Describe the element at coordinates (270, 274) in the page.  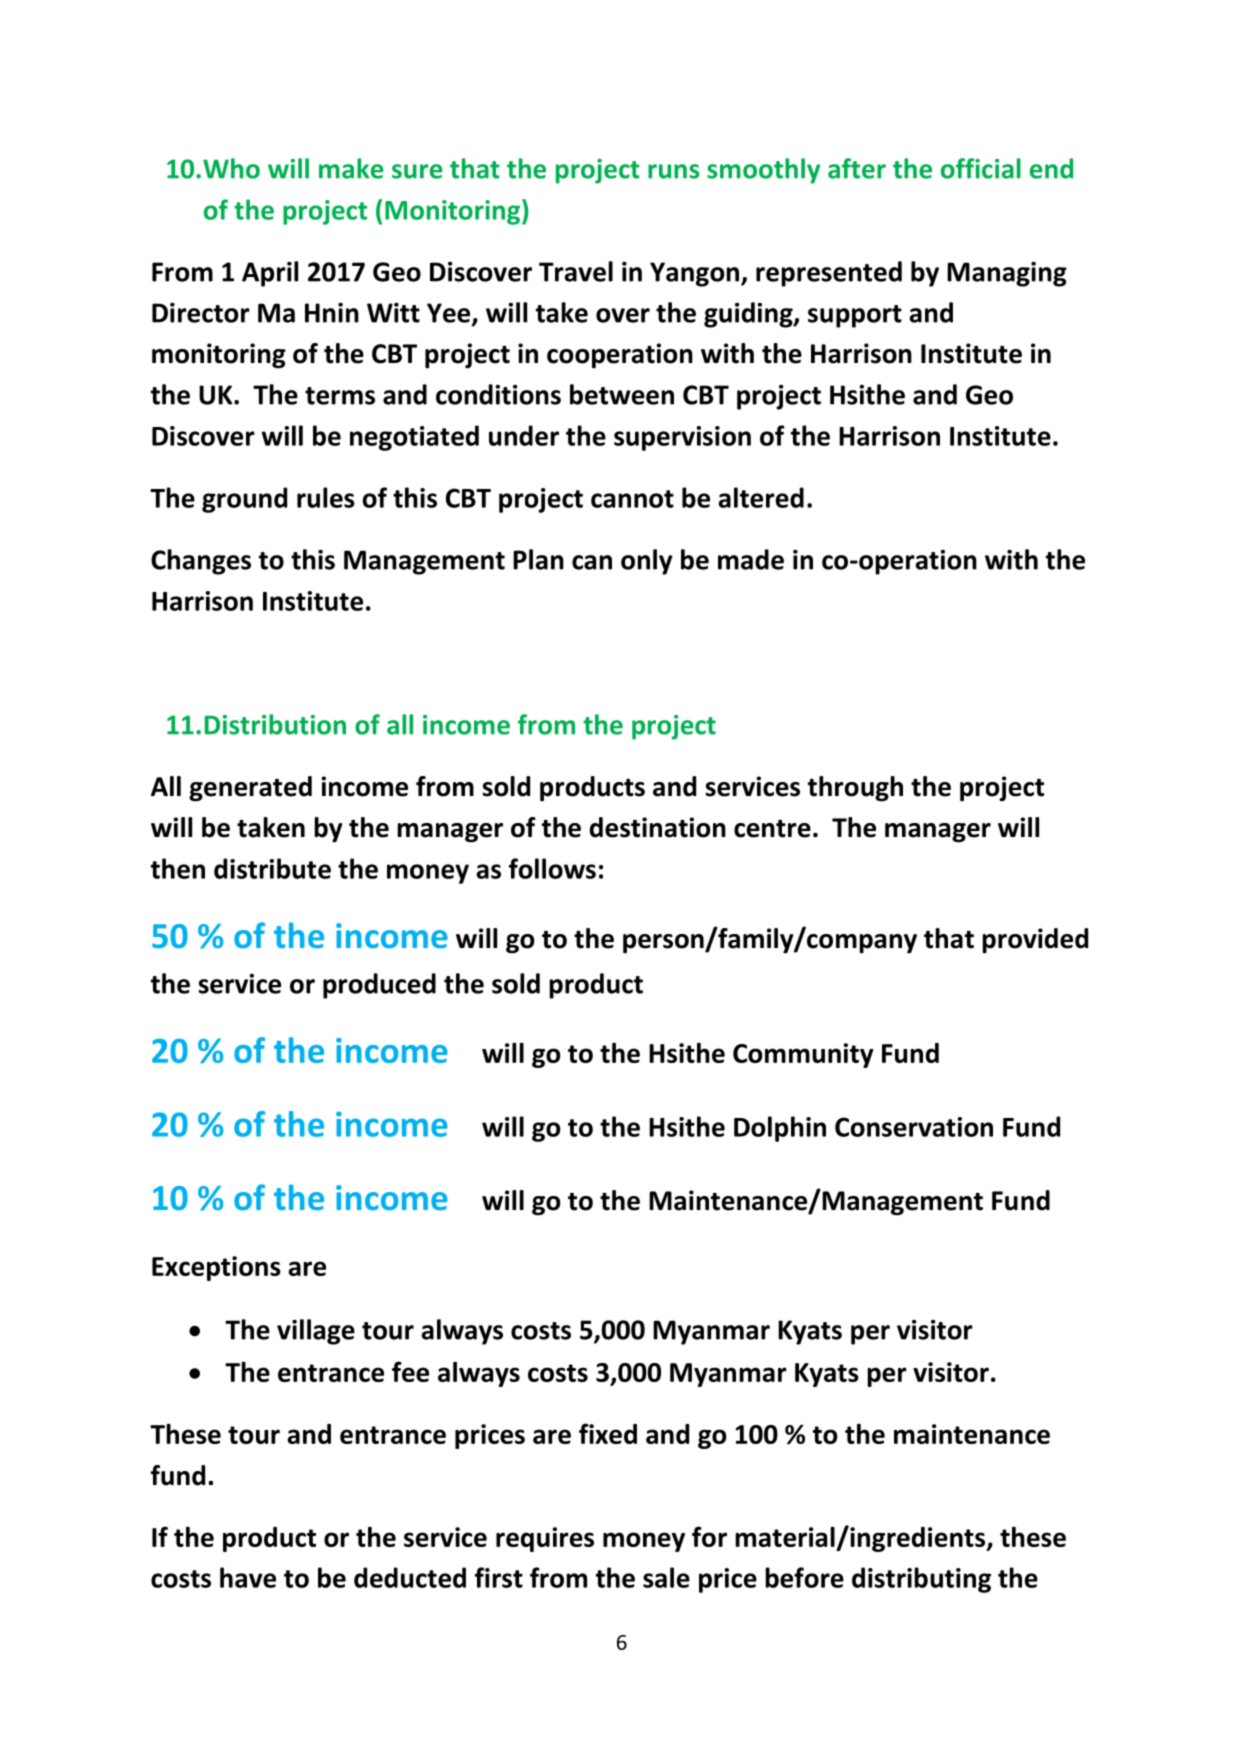
I see `April` at that location.
